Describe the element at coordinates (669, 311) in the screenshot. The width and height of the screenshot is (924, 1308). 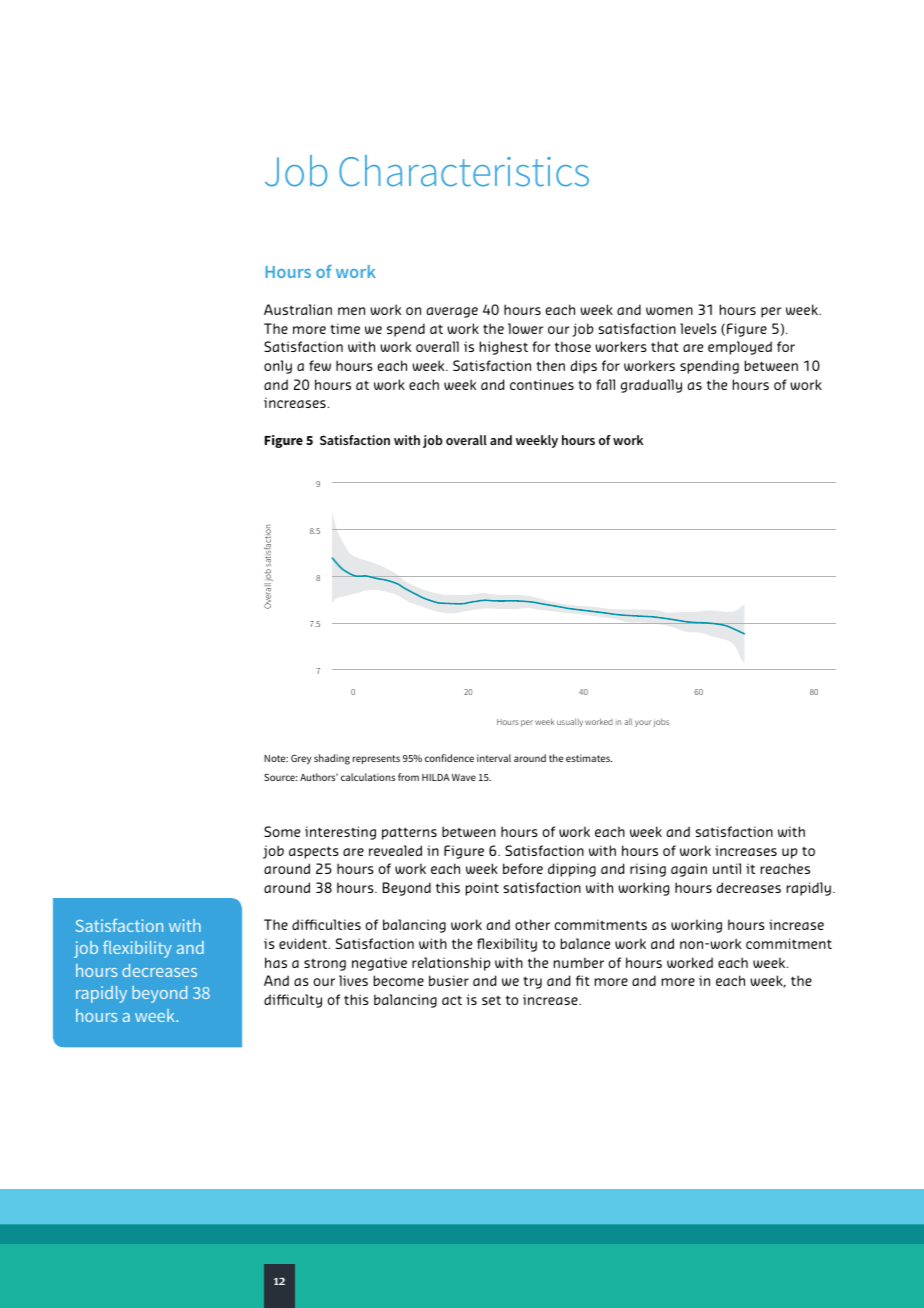
I see `women` at that location.
